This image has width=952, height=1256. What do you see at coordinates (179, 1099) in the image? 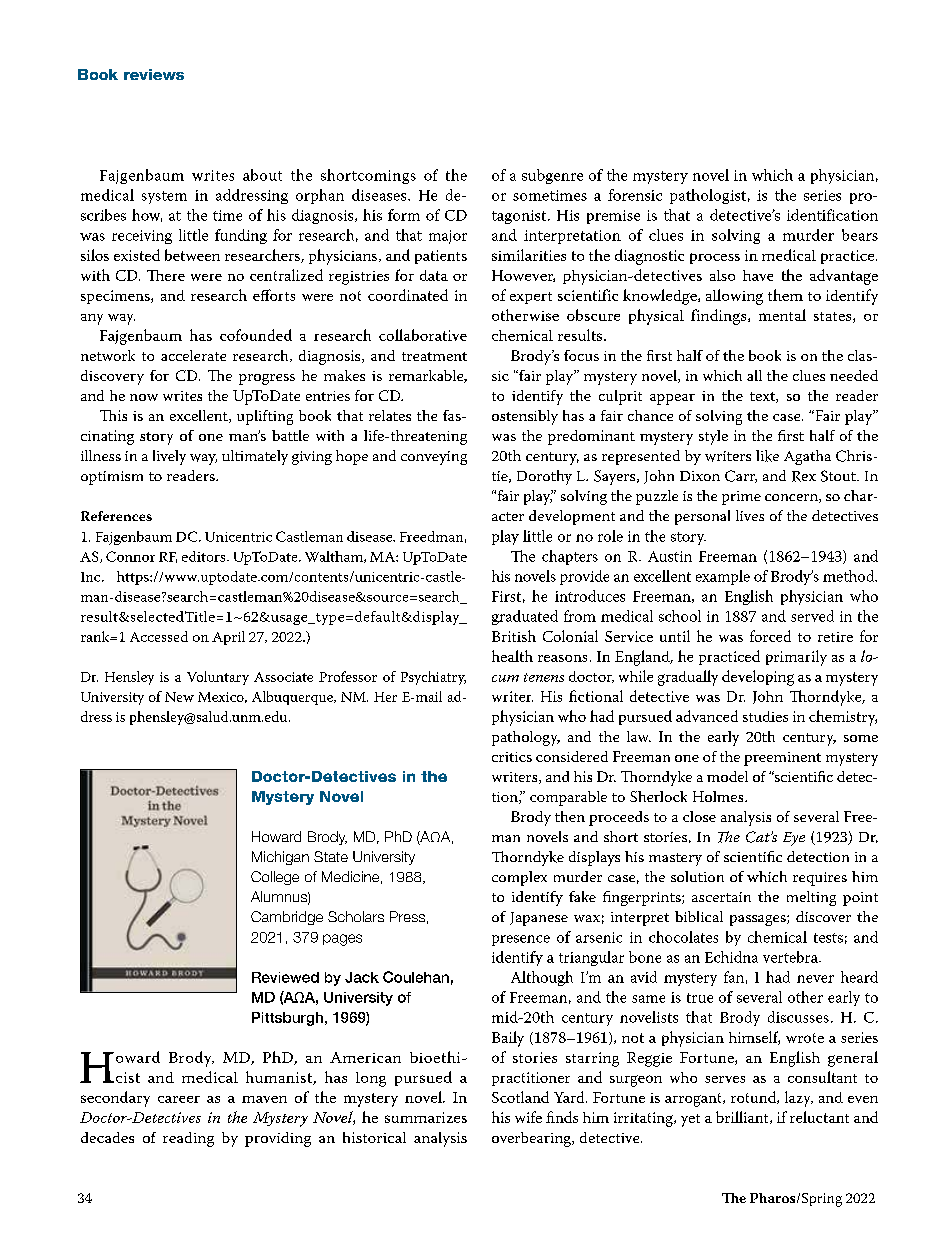
I see `career` at bounding box center [179, 1099].
